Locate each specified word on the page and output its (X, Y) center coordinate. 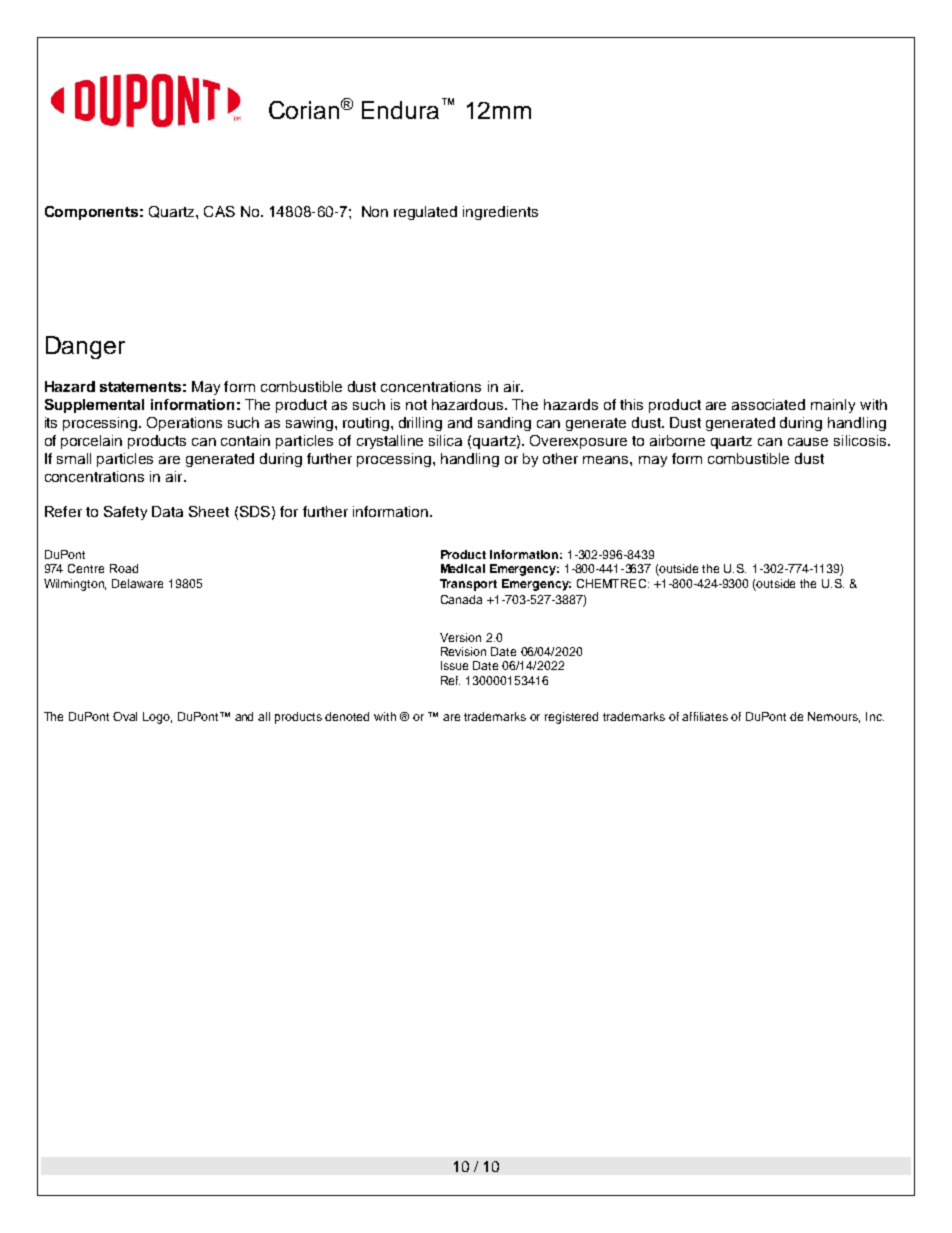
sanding (504, 424)
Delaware (137, 583)
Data (167, 511)
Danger (85, 347)
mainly (833, 406)
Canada (461, 599)
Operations (184, 424)
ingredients (500, 213)
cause (808, 442)
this (631, 404)
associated (768, 404)
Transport (468, 585)
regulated (425, 213)
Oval (125, 716)
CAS (219, 211)
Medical (463, 568)
